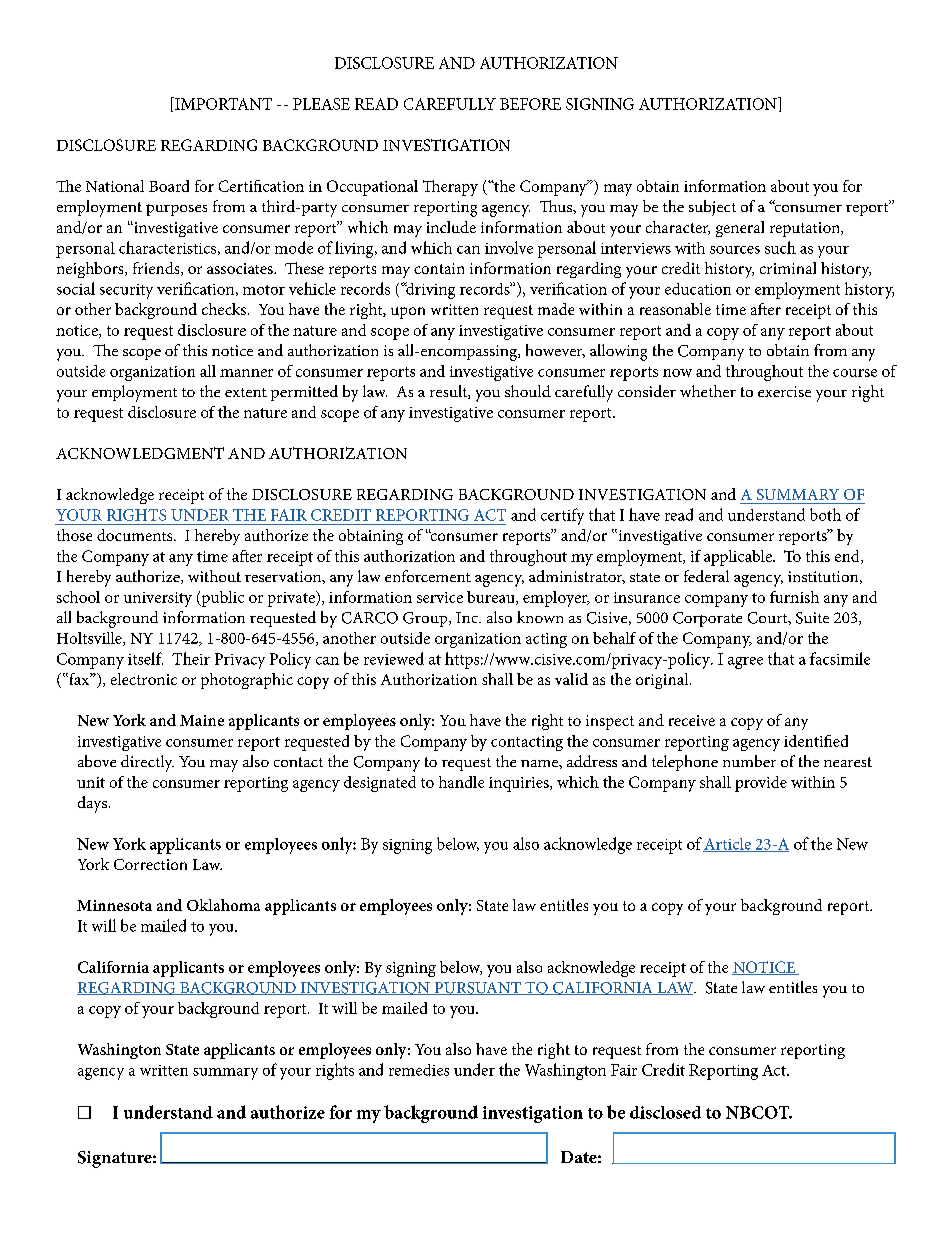 The height and width of the screenshot is (1233, 952). Describe the element at coordinates (419, 1070) in the screenshot. I see `remedies` at that location.
